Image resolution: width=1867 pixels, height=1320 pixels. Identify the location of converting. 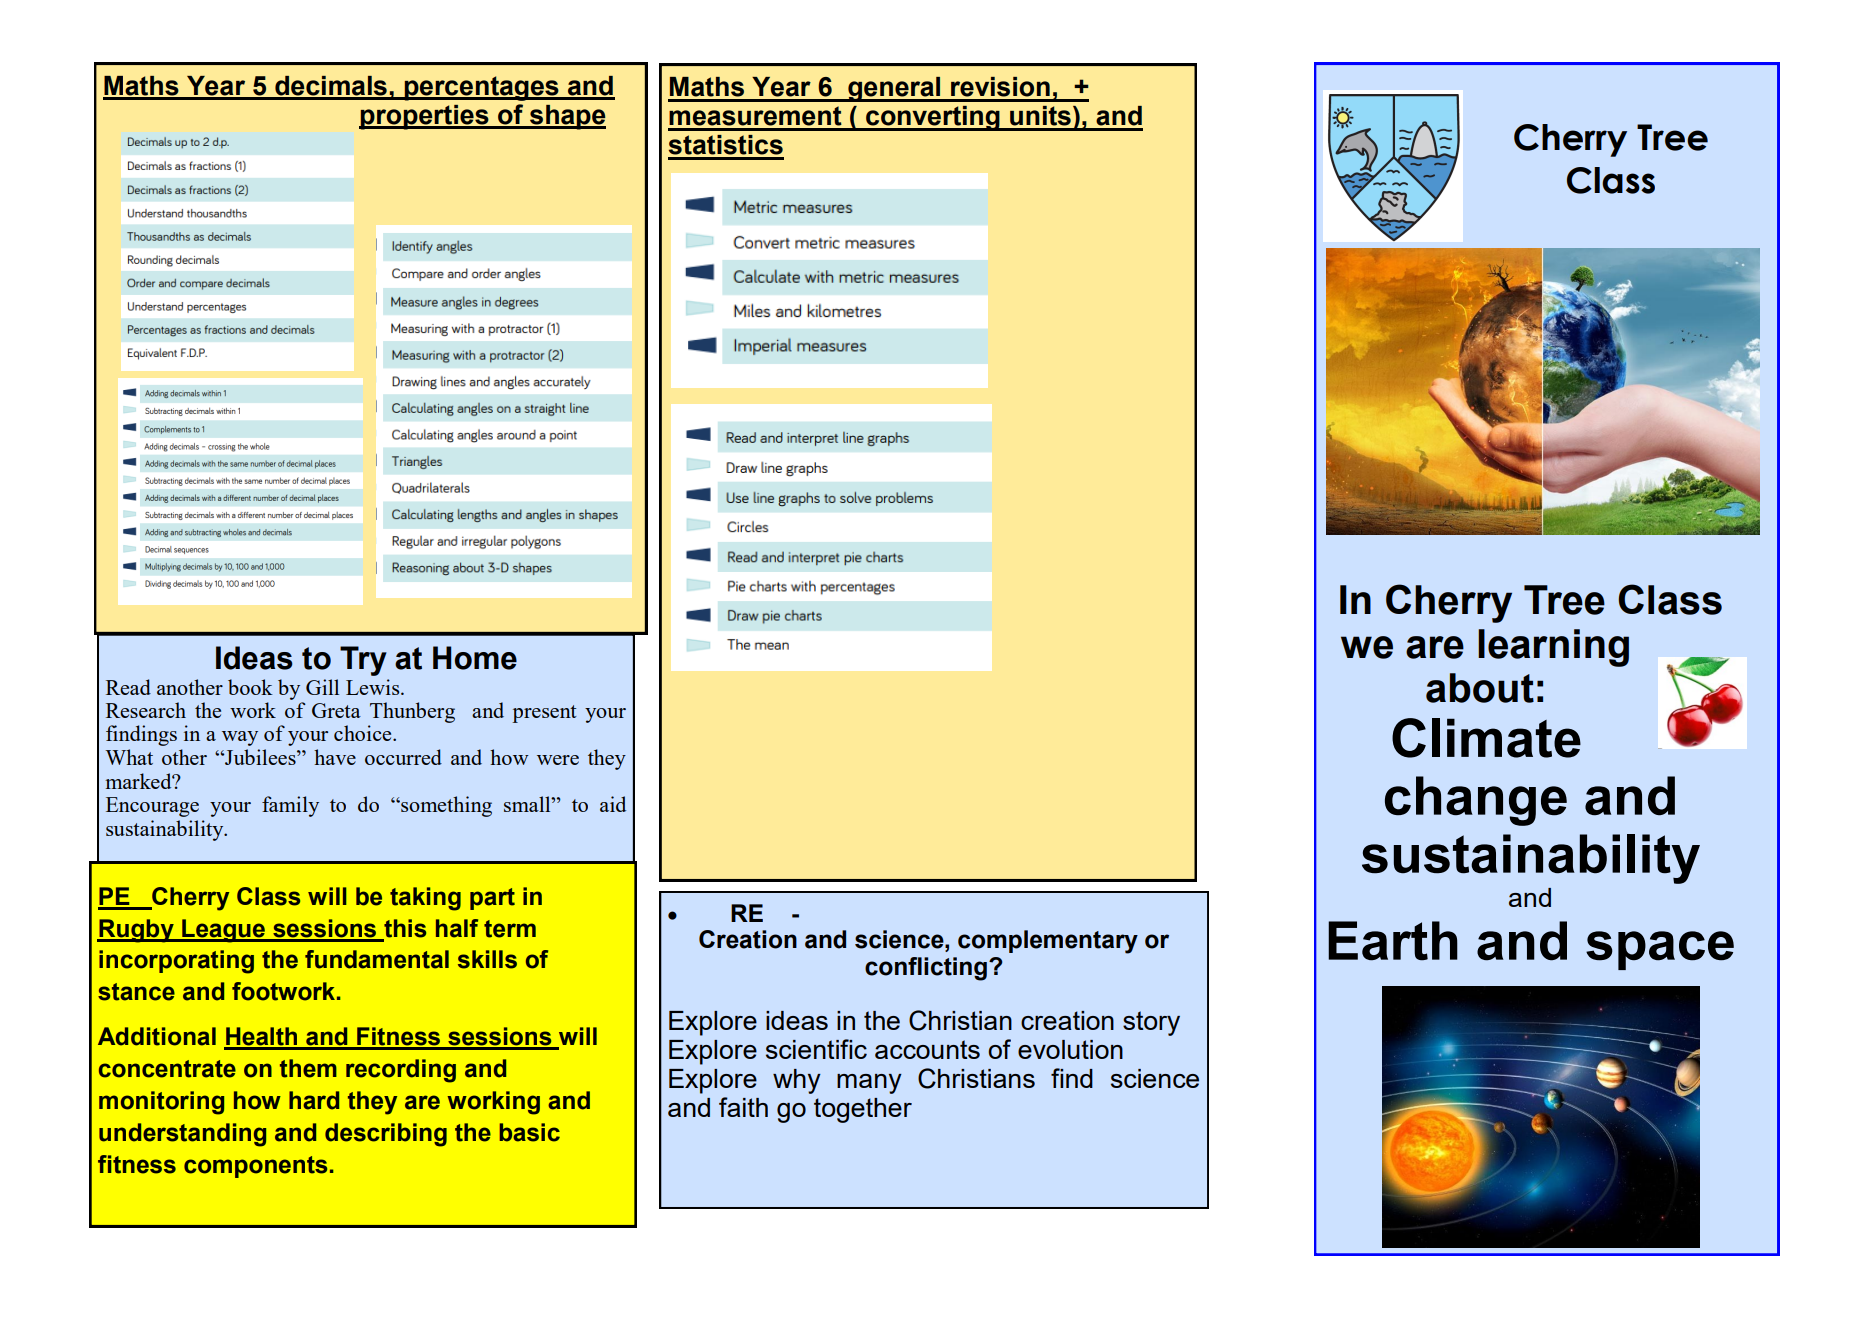
(933, 118).
